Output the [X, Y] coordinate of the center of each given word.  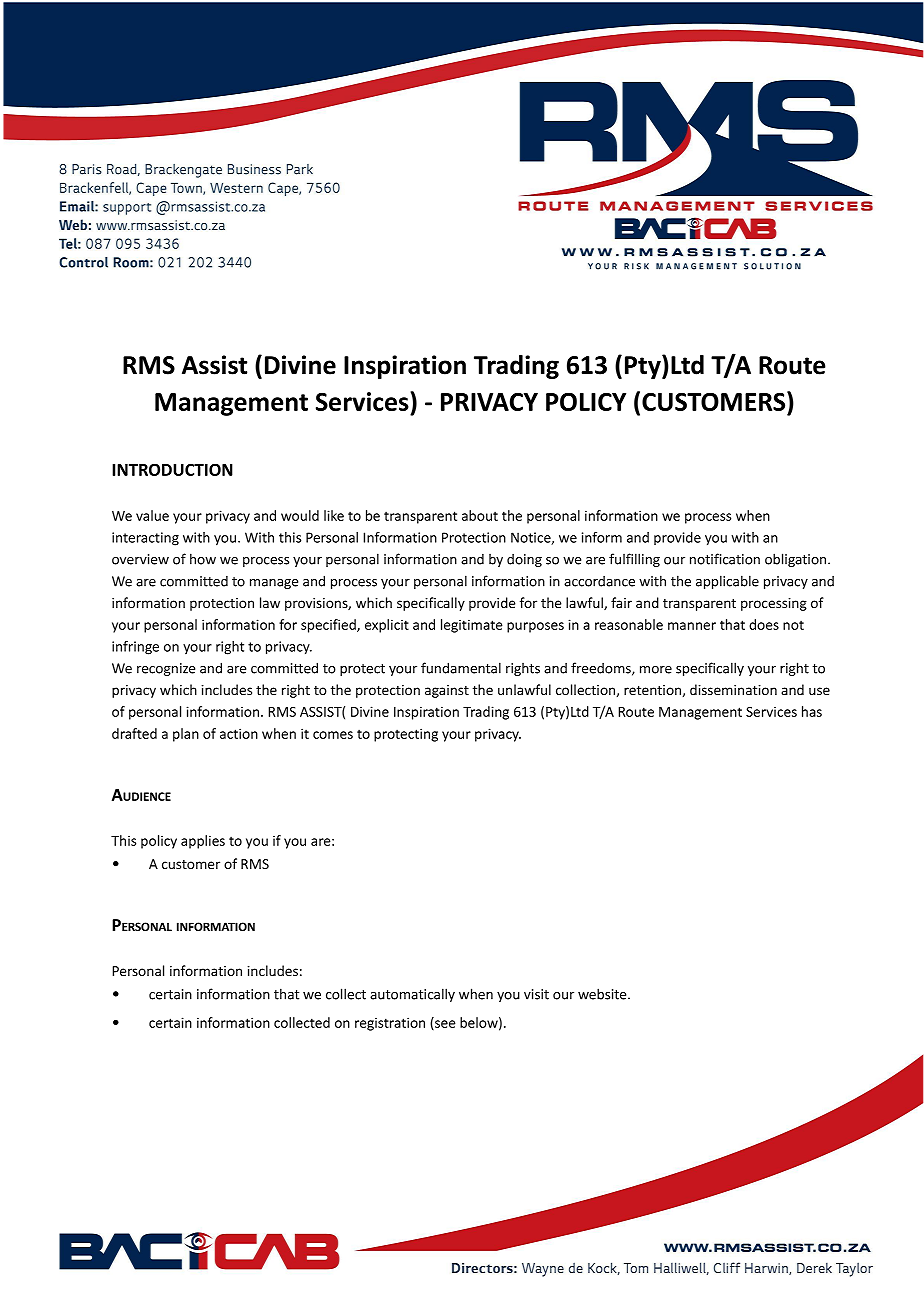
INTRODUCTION [172, 469]
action [239, 733]
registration [390, 1024]
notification [725, 559]
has [812, 711]
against [447, 691]
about [480, 515]
